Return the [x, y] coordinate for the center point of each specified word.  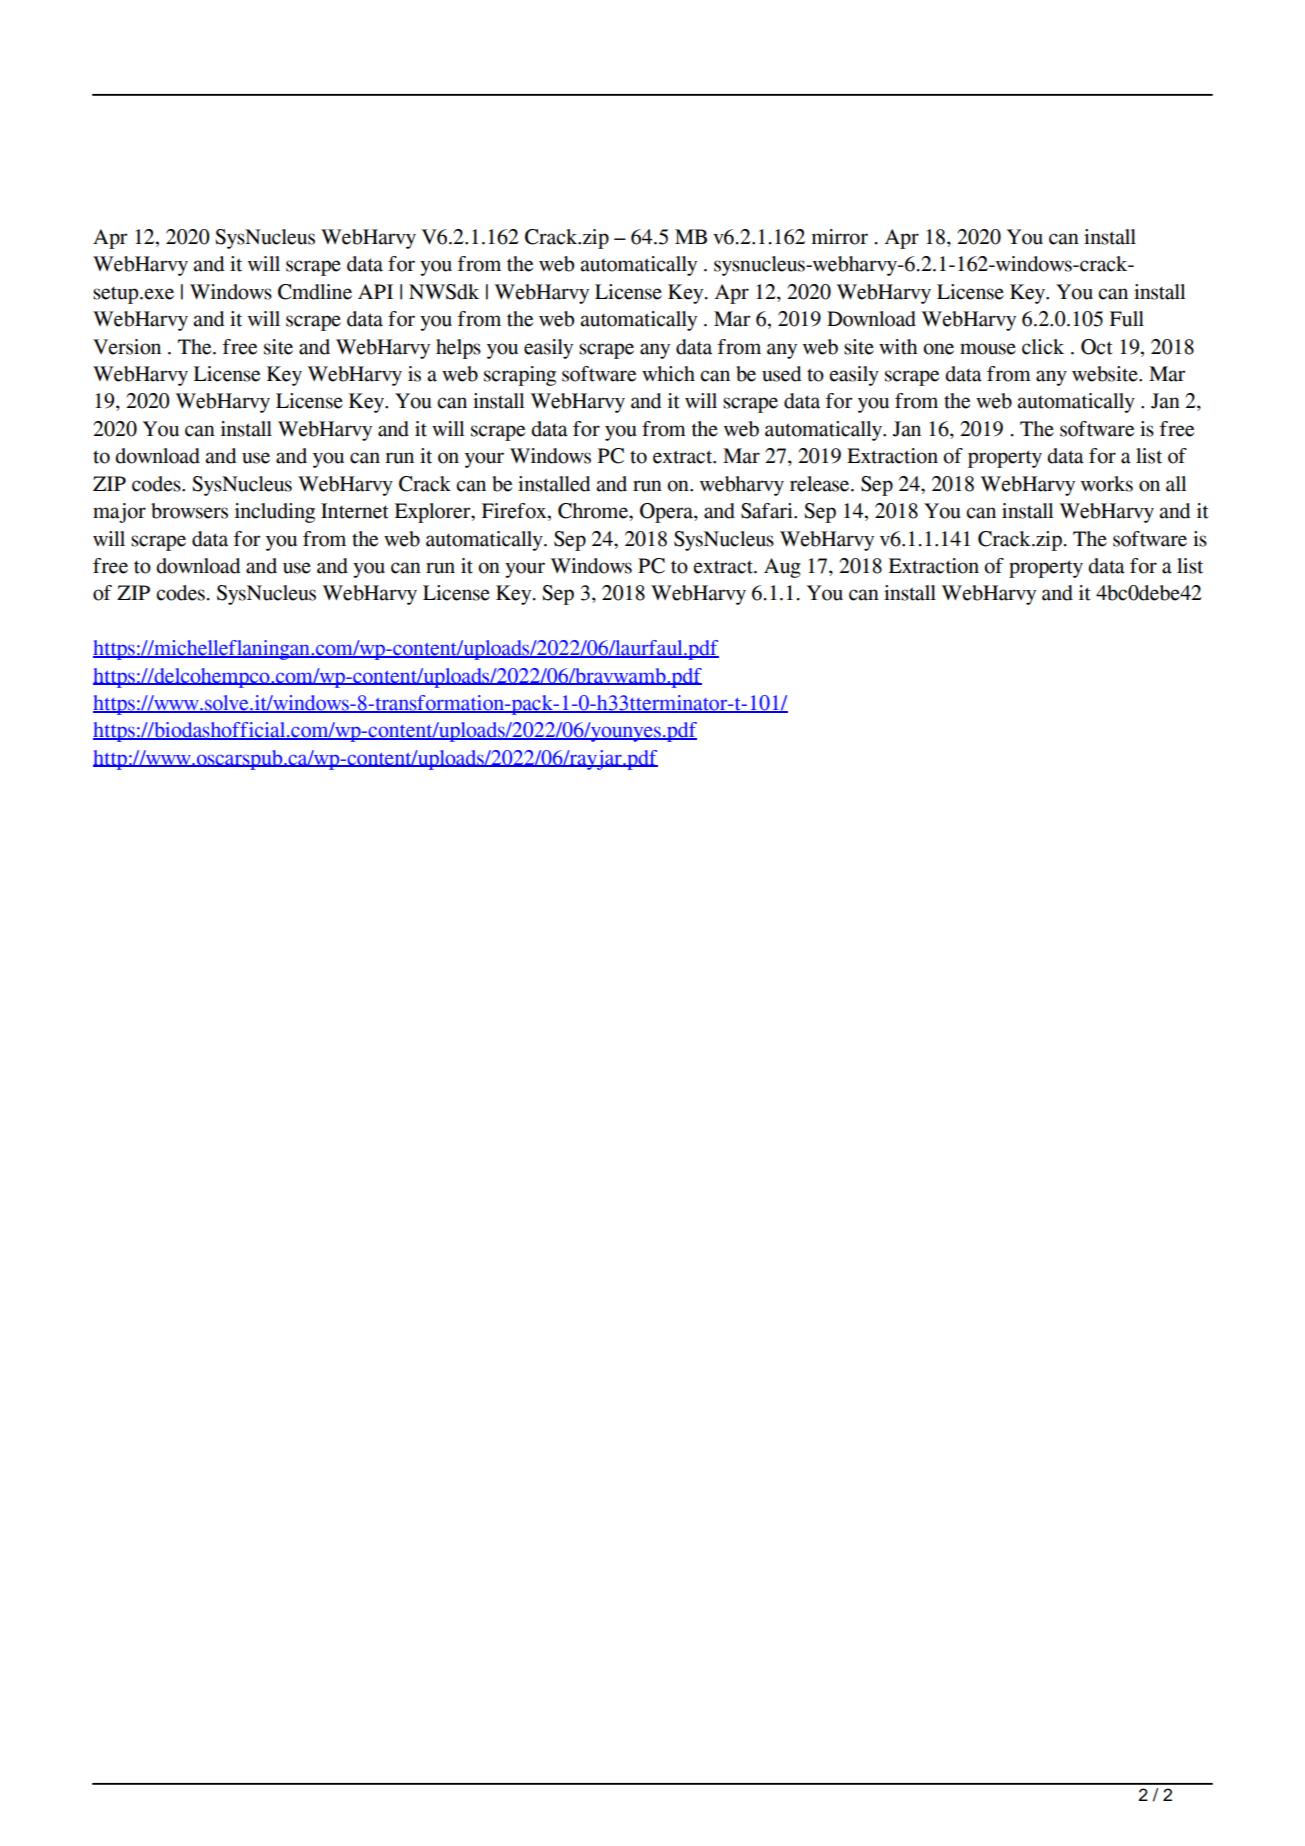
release [821, 484]
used [781, 374]
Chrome [594, 511]
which [668, 374]
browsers [189, 511]
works [1107, 484]
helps [458, 349]
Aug [782, 568]
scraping [520, 376]
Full [1127, 319]
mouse [988, 349]
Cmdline [315, 292]
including [275, 513]
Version [127, 347]
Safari [768, 511]
